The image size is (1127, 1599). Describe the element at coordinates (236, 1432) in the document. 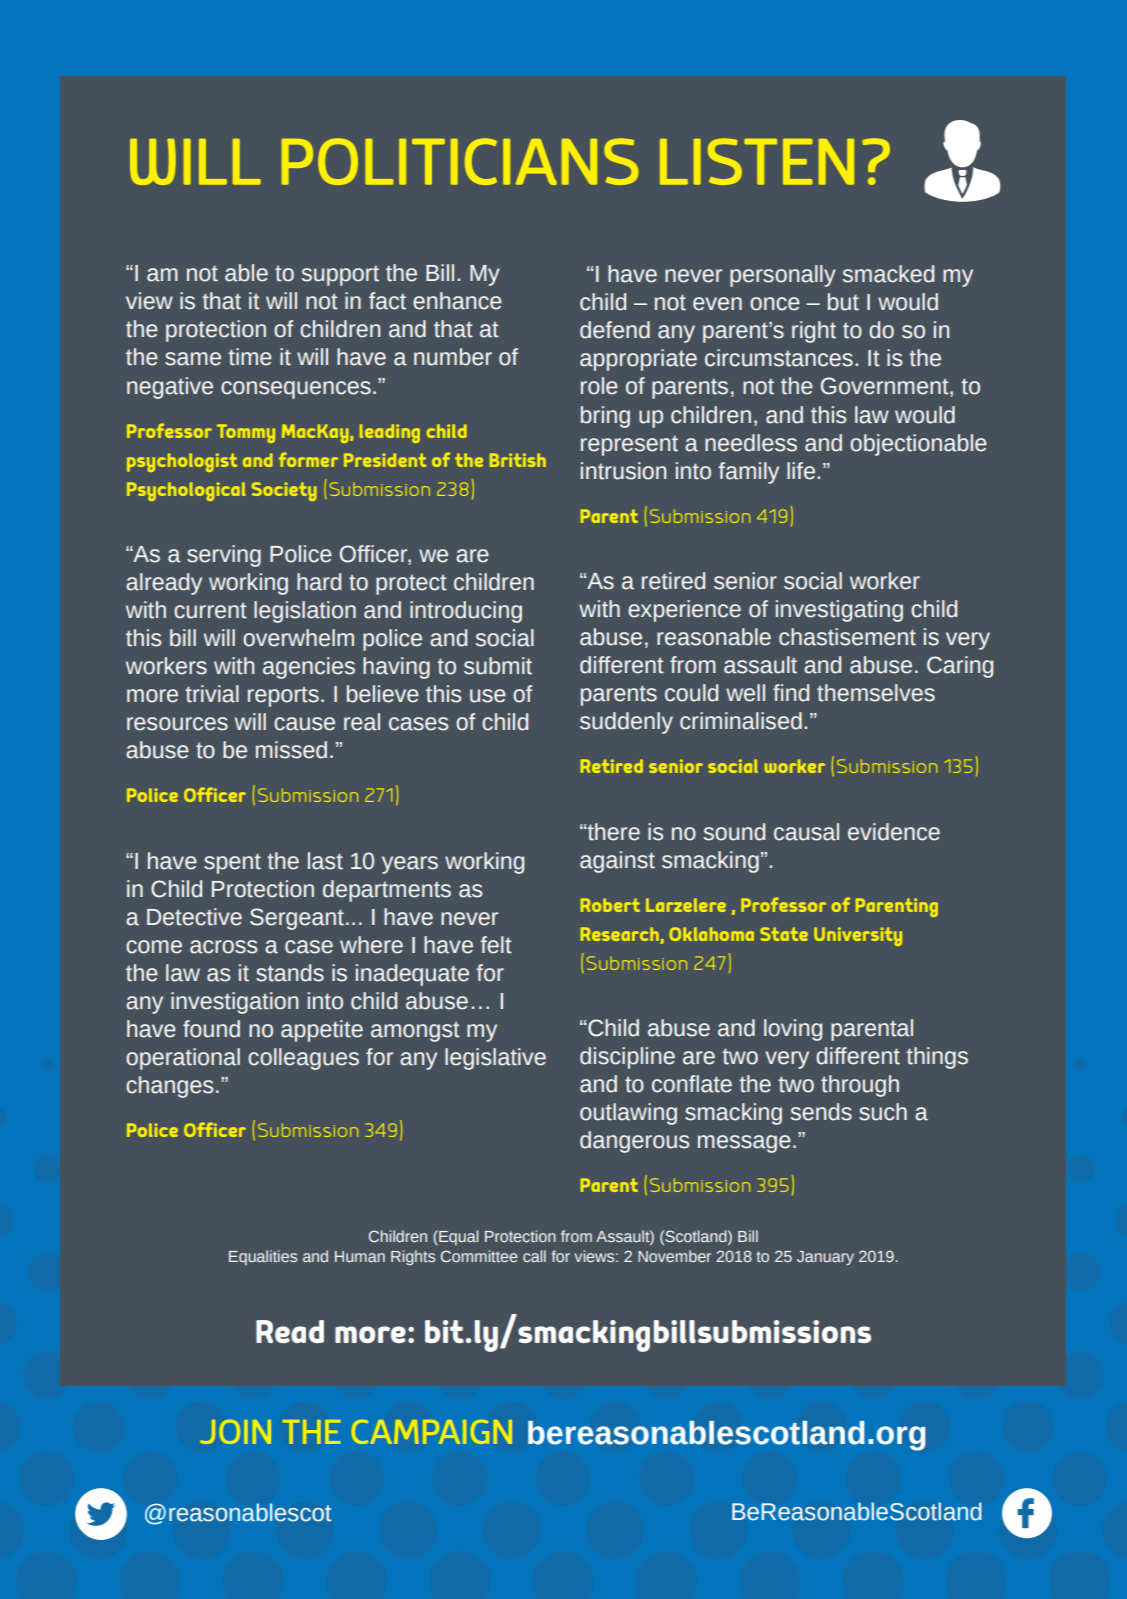

I see `JOIN` at that location.
